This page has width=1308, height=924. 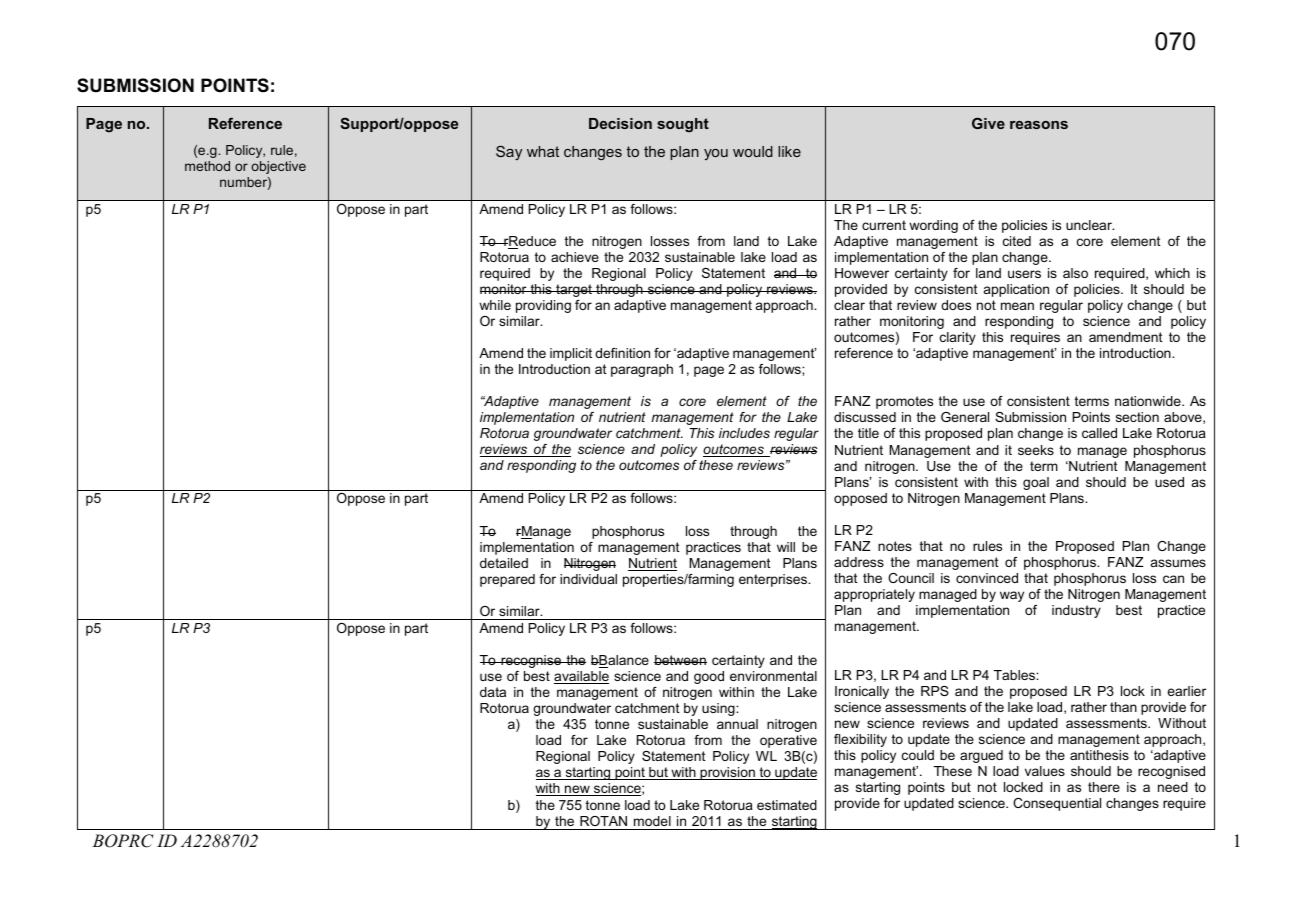 What do you see at coordinates (744, 433) in the page?
I see `includes` at bounding box center [744, 433].
